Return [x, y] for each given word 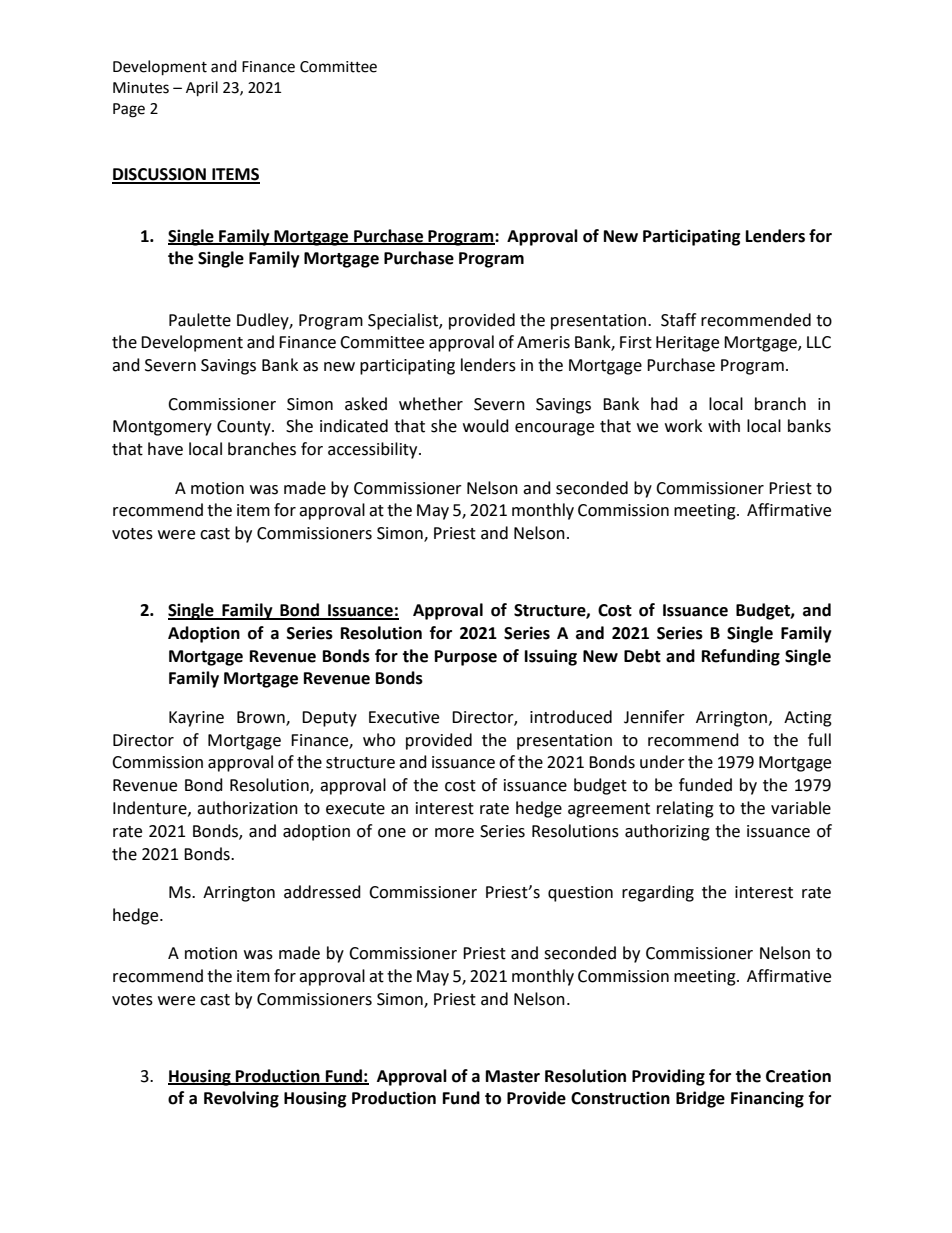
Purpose [466, 658]
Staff [678, 320]
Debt [642, 656]
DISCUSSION [160, 175]
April [202, 89]
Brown [262, 718]
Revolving [241, 1099]
